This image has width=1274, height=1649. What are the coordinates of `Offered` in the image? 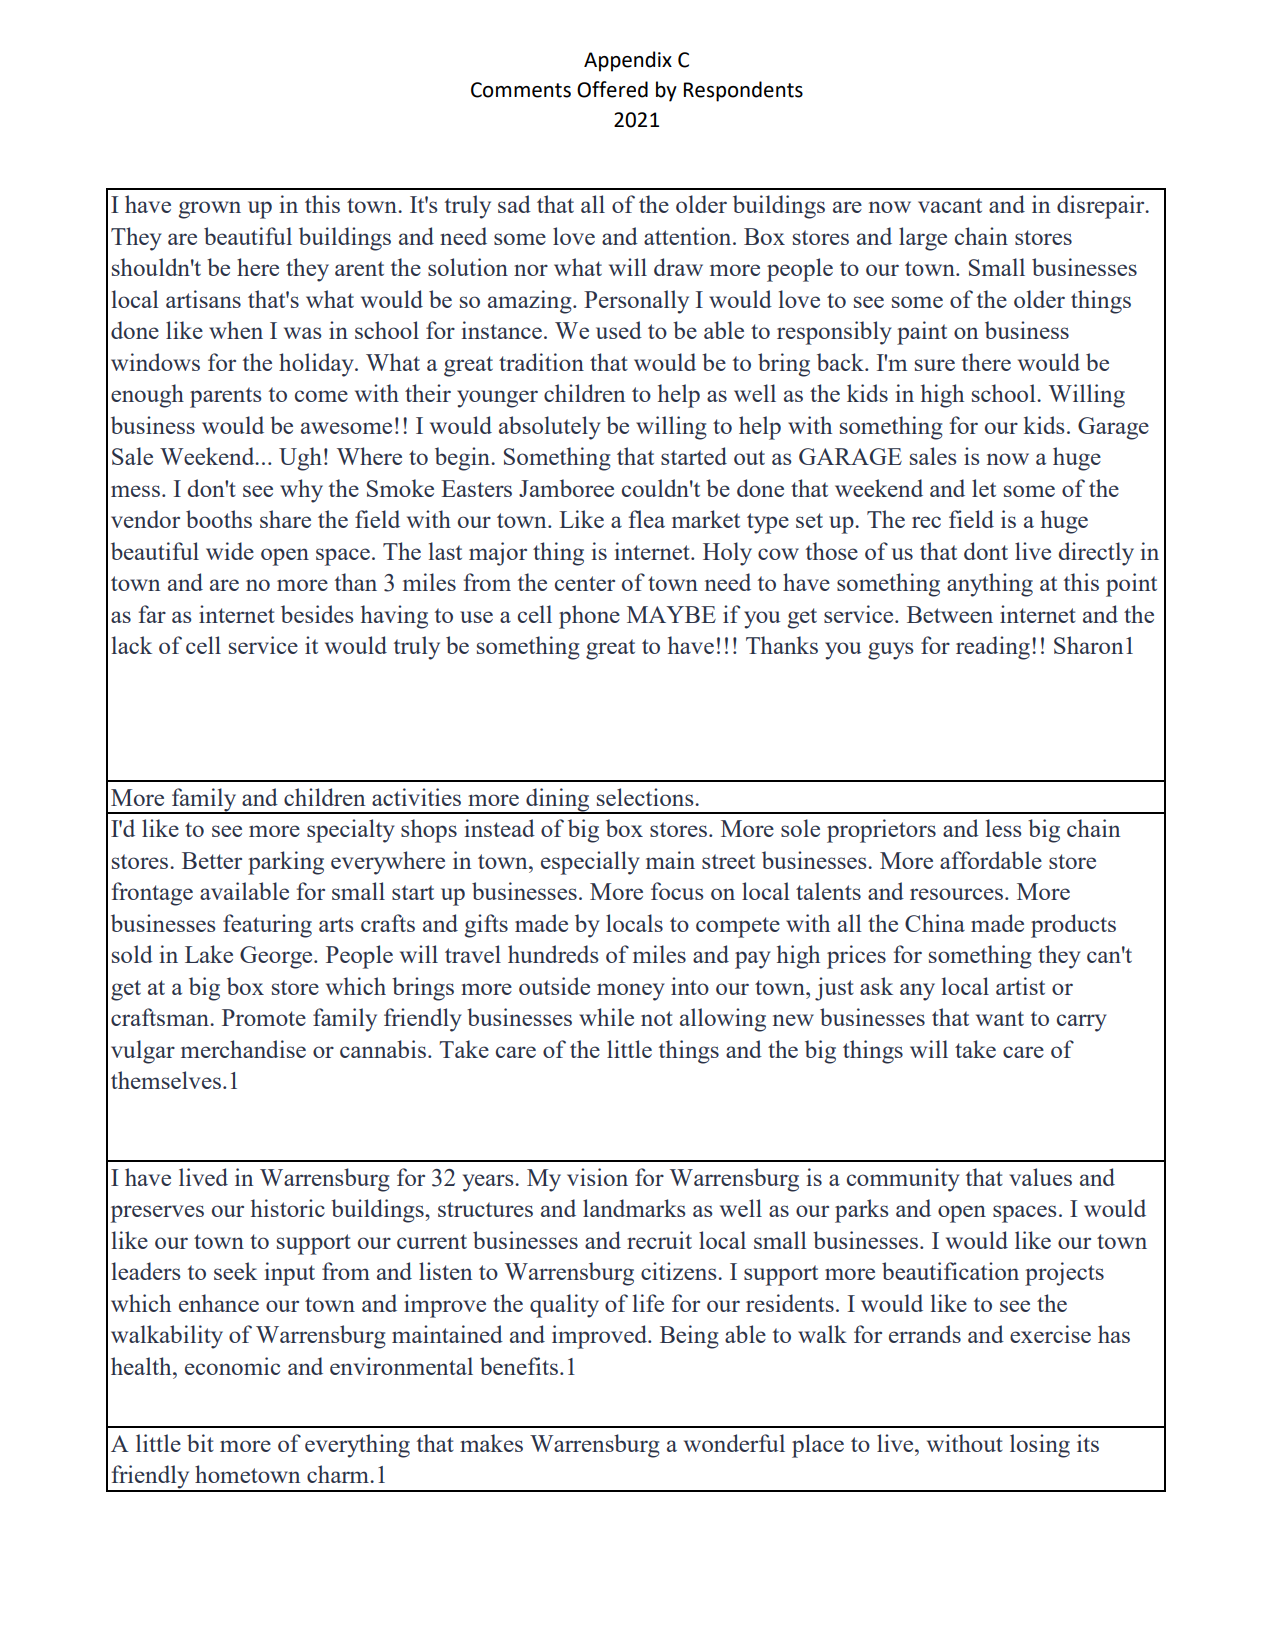 It's located at (612, 89).
